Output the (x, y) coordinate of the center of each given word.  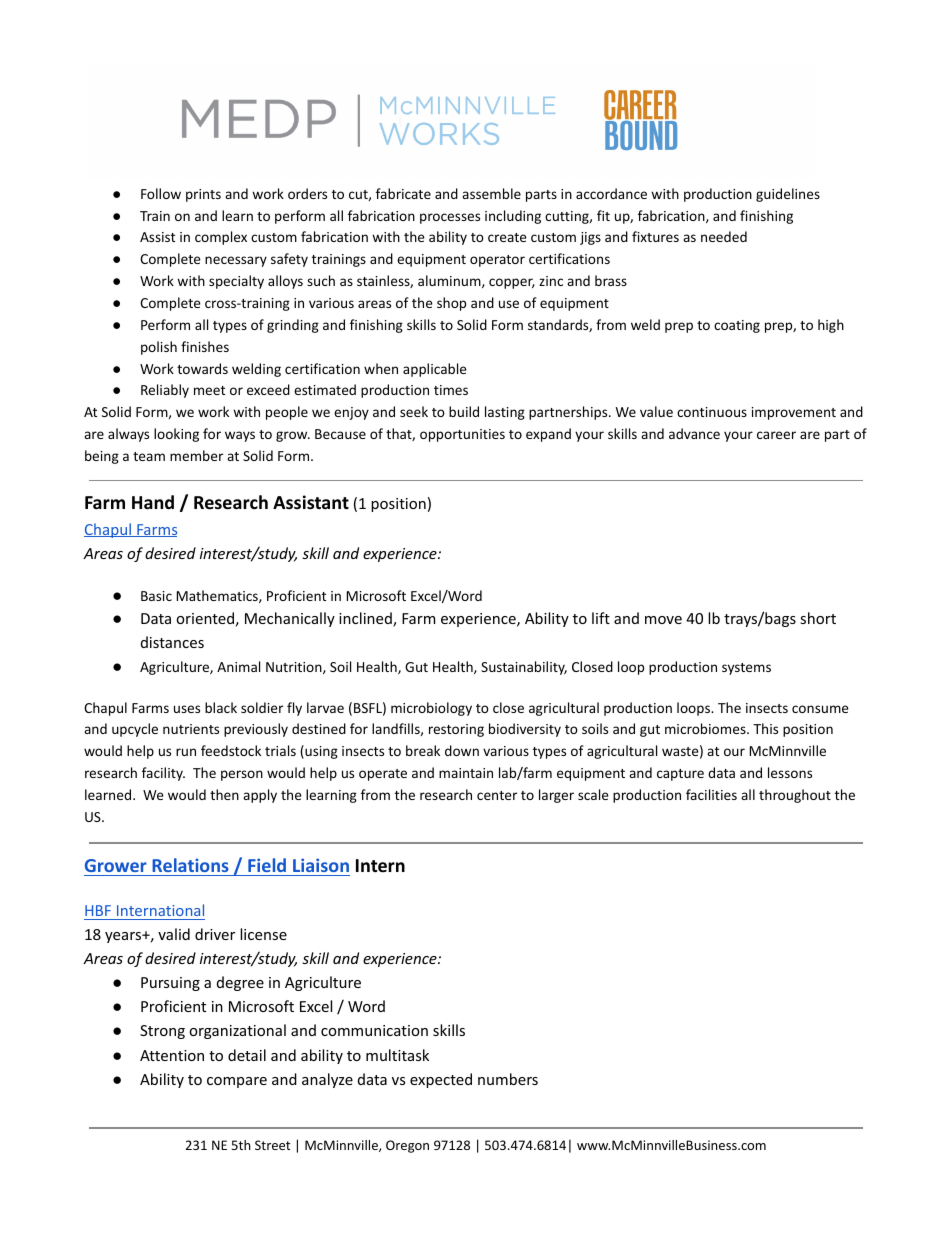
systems (746, 669)
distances (172, 642)
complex (221, 238)
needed (724, 236)
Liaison (321, 865)
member (196, 455)
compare (237, 1082)
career (776, 435)
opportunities (462, 435)
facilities (711, 794)
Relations (190, 865)
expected (441, 1080)
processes (450, 218)
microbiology (431, 709)
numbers (508, 1079)
